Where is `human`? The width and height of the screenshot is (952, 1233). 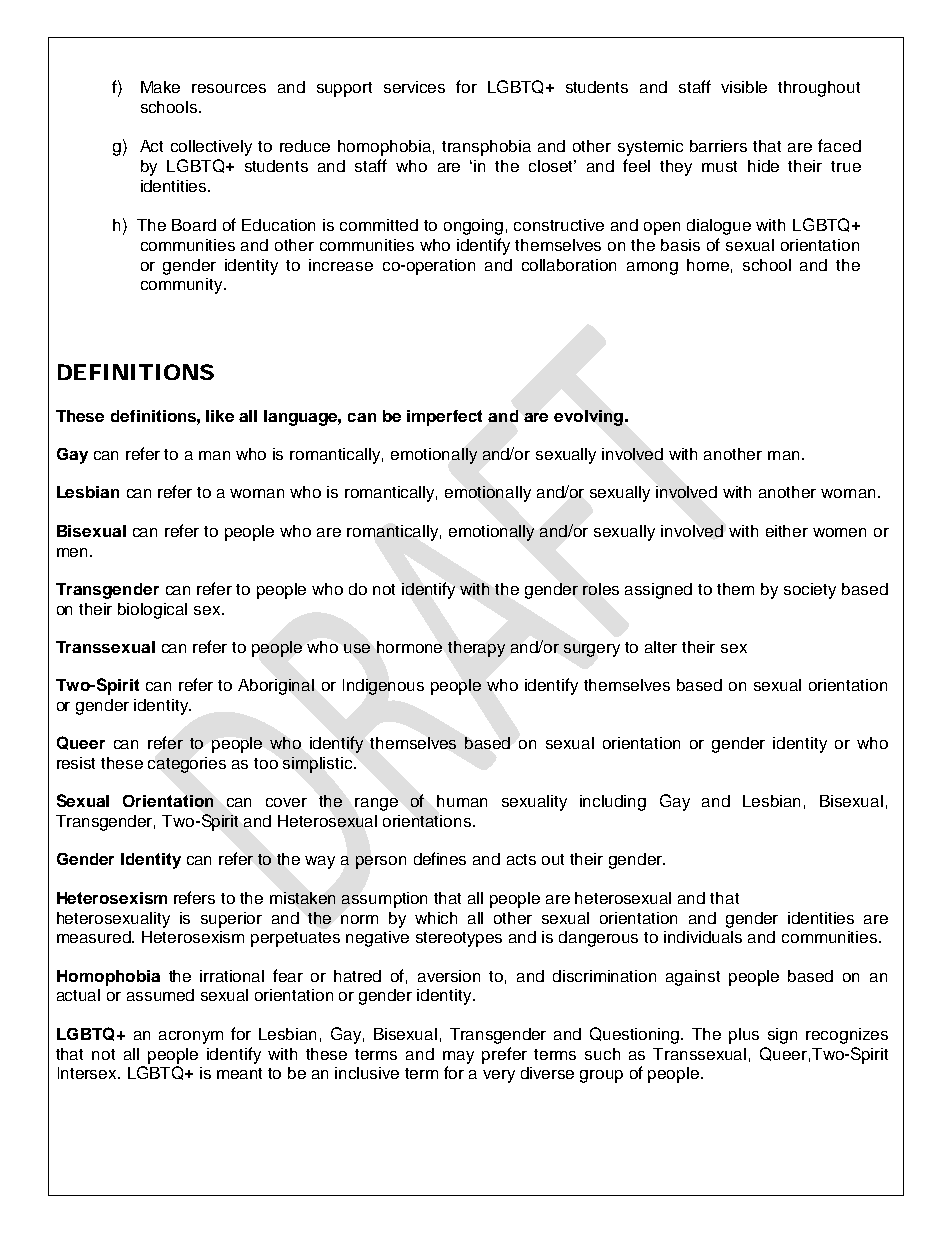 human is located at coordinates (462, 801).
